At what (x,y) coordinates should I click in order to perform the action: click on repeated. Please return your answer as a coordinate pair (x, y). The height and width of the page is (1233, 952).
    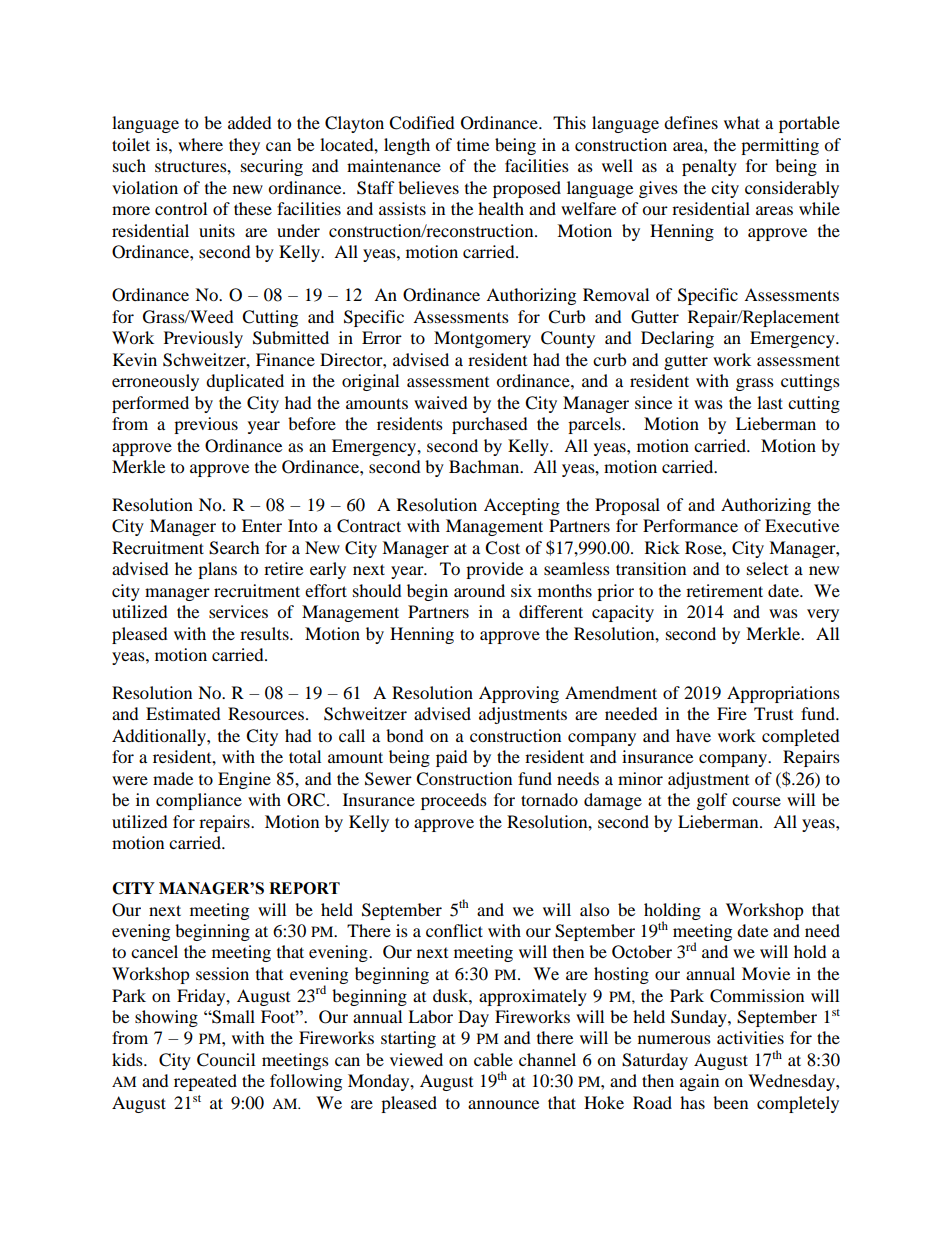
    Looking at the image, I should click on (205, 1082).
